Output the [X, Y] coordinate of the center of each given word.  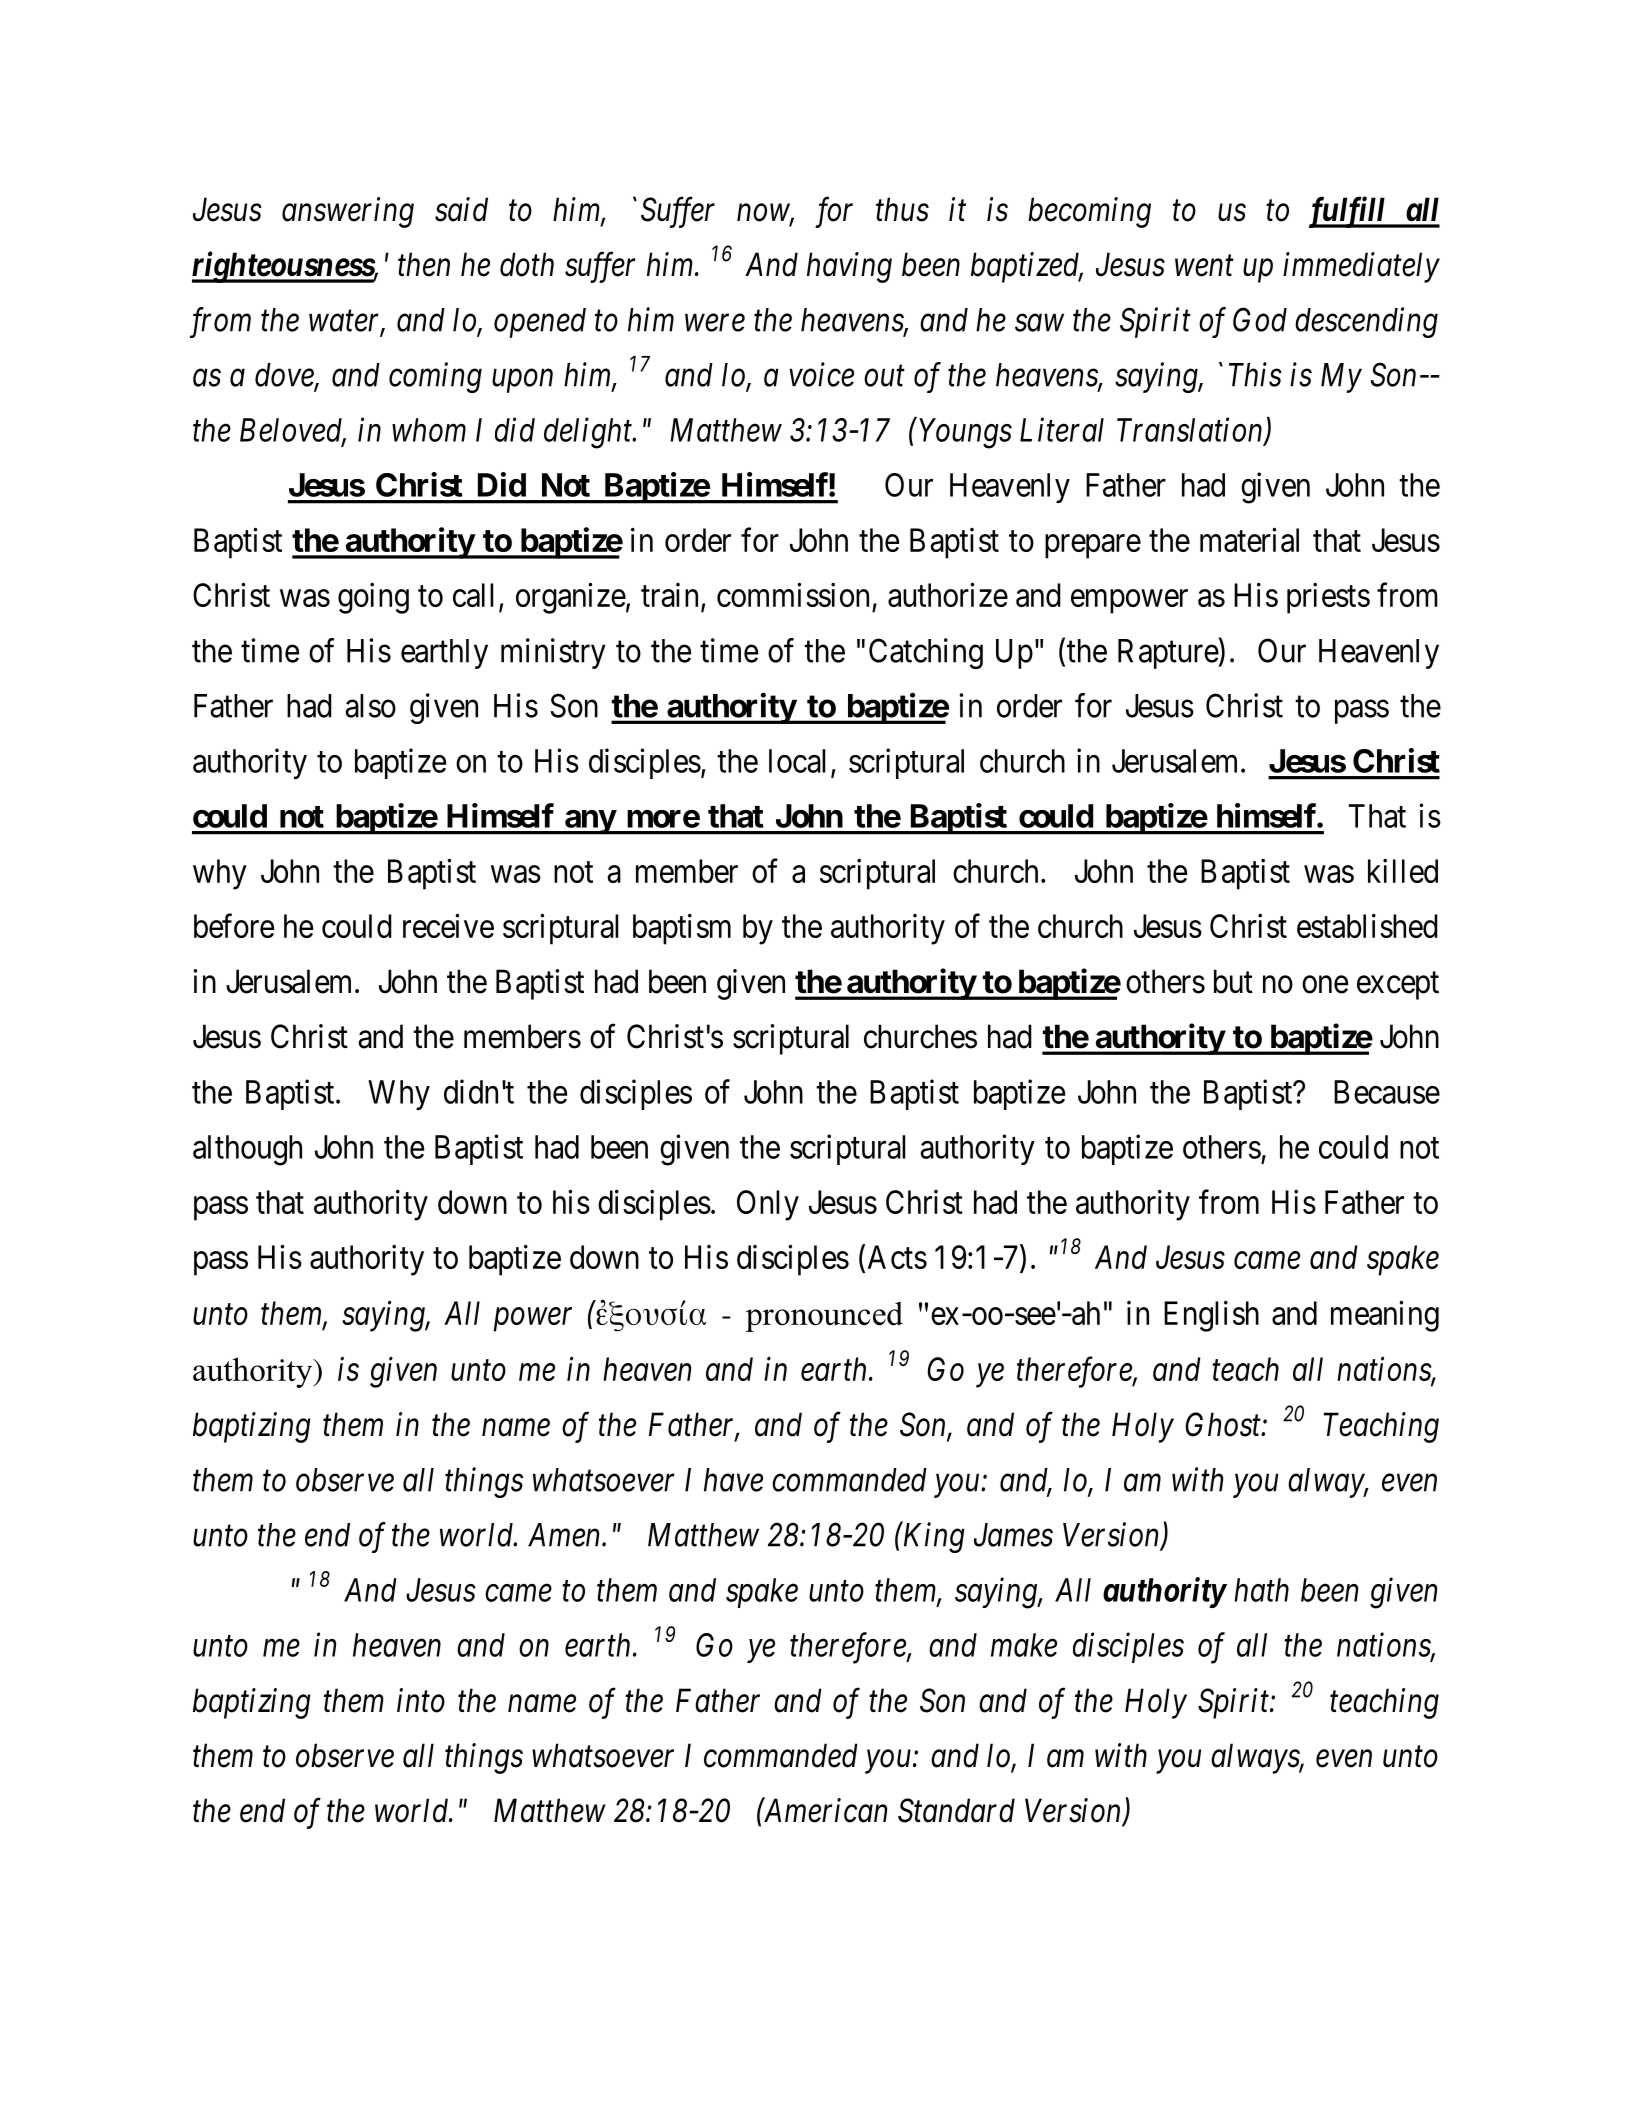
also [370, 706]
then [424, 264]
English [1211, 1316]
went [1204, 266]
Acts [897, 1257]
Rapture [1168, 654]
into [421, 1701]
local [797, 761]
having [849, 267]
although [247, 1150]
